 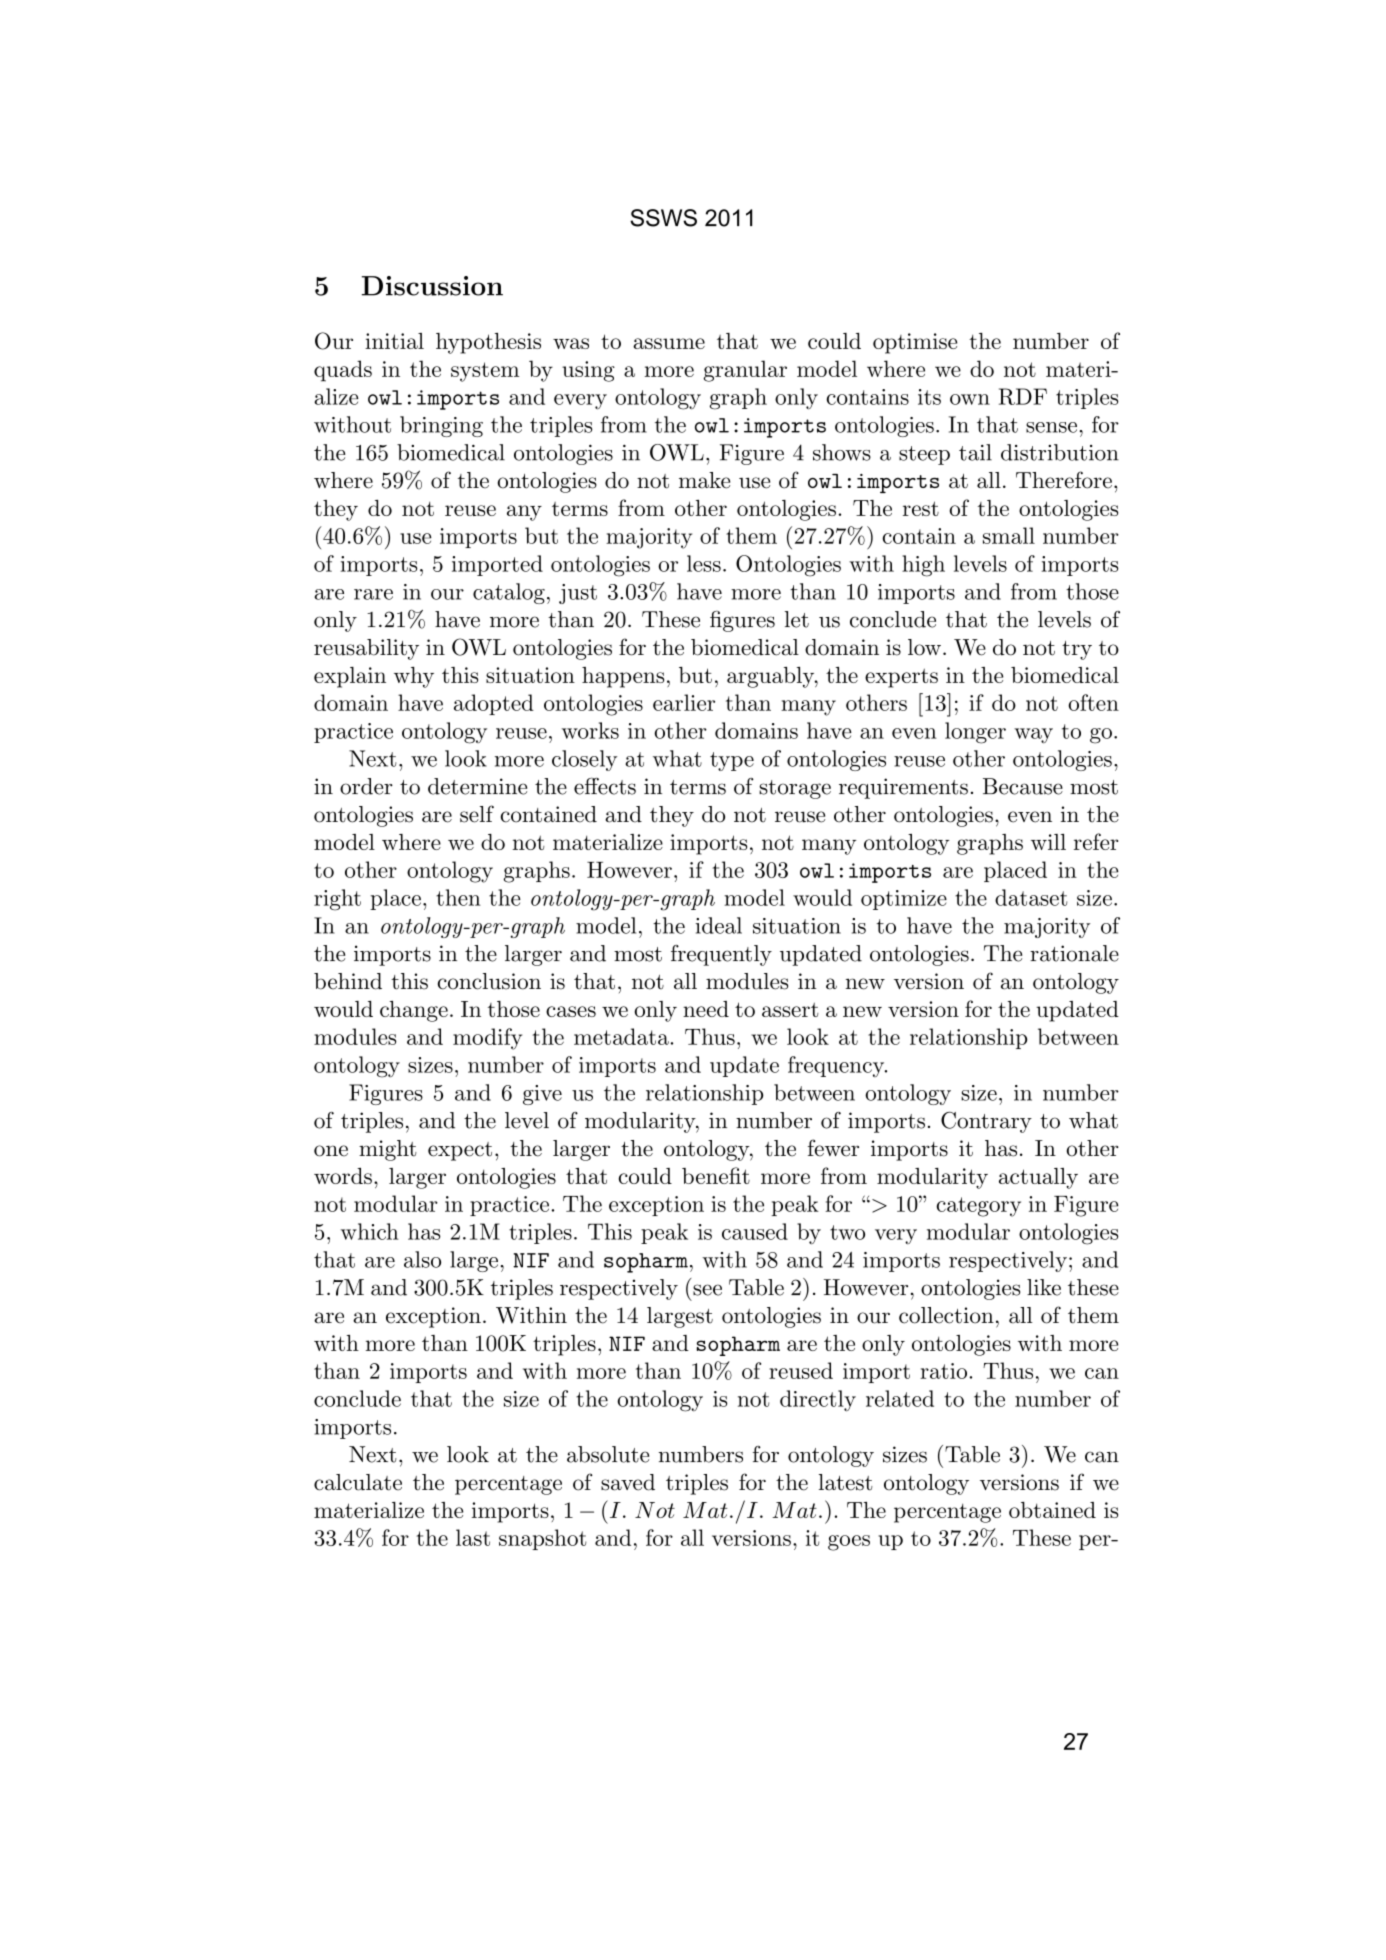 I want to click on longer, so click(x=975, y=733).
